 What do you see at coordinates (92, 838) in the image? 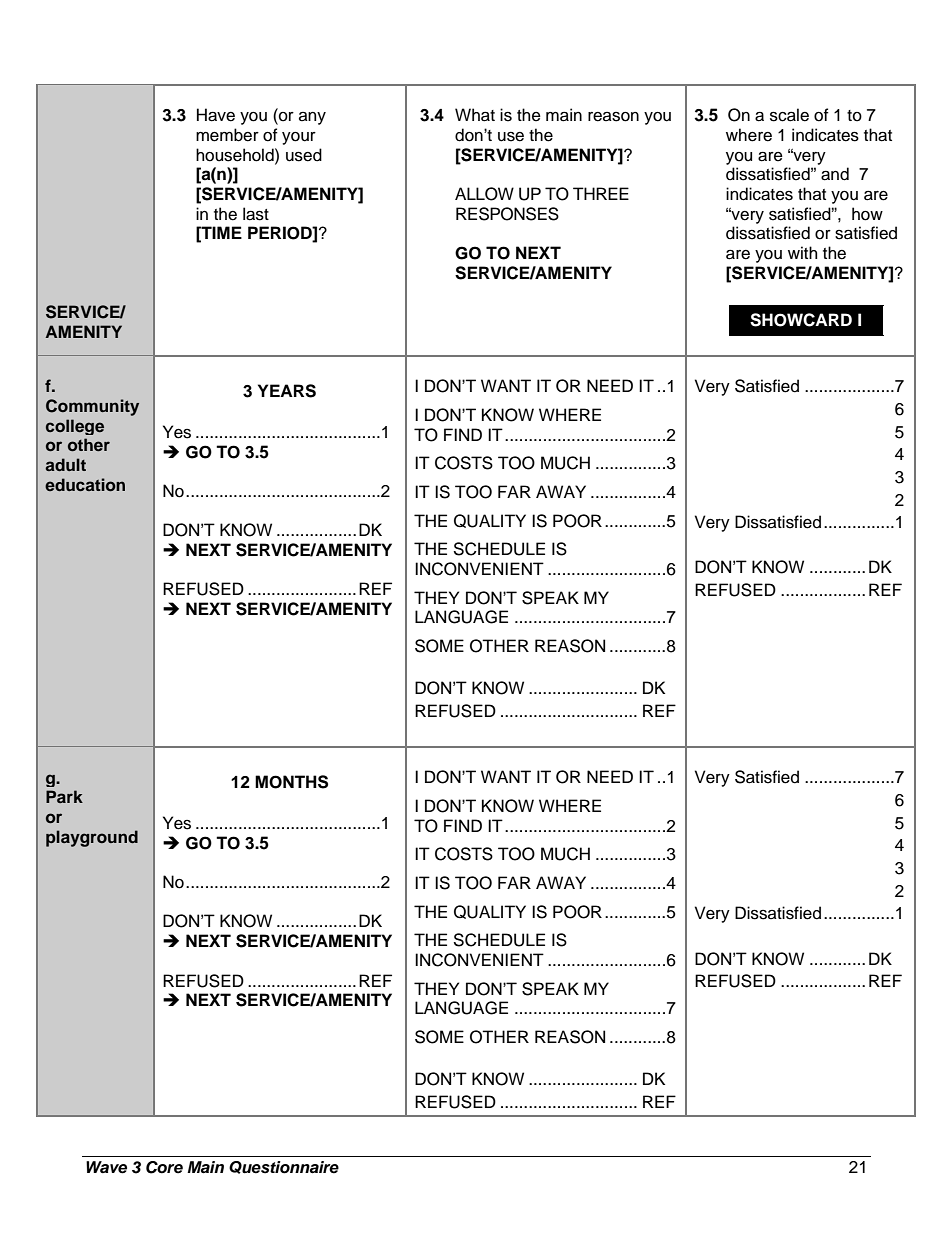
I see `playground` at bounding box center [92, 838].
